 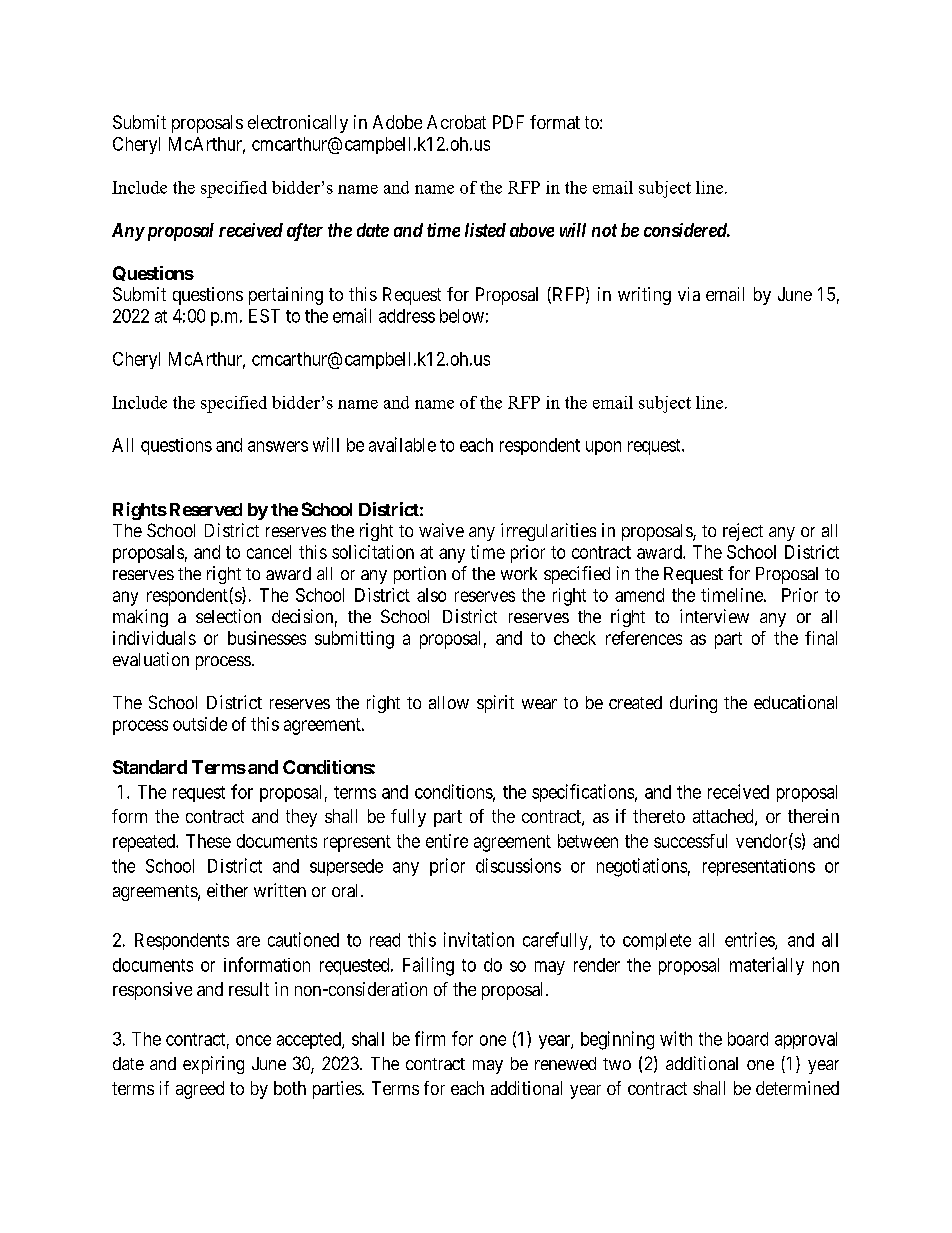 I want to click on expiring, so click(x=213, y=1065).
